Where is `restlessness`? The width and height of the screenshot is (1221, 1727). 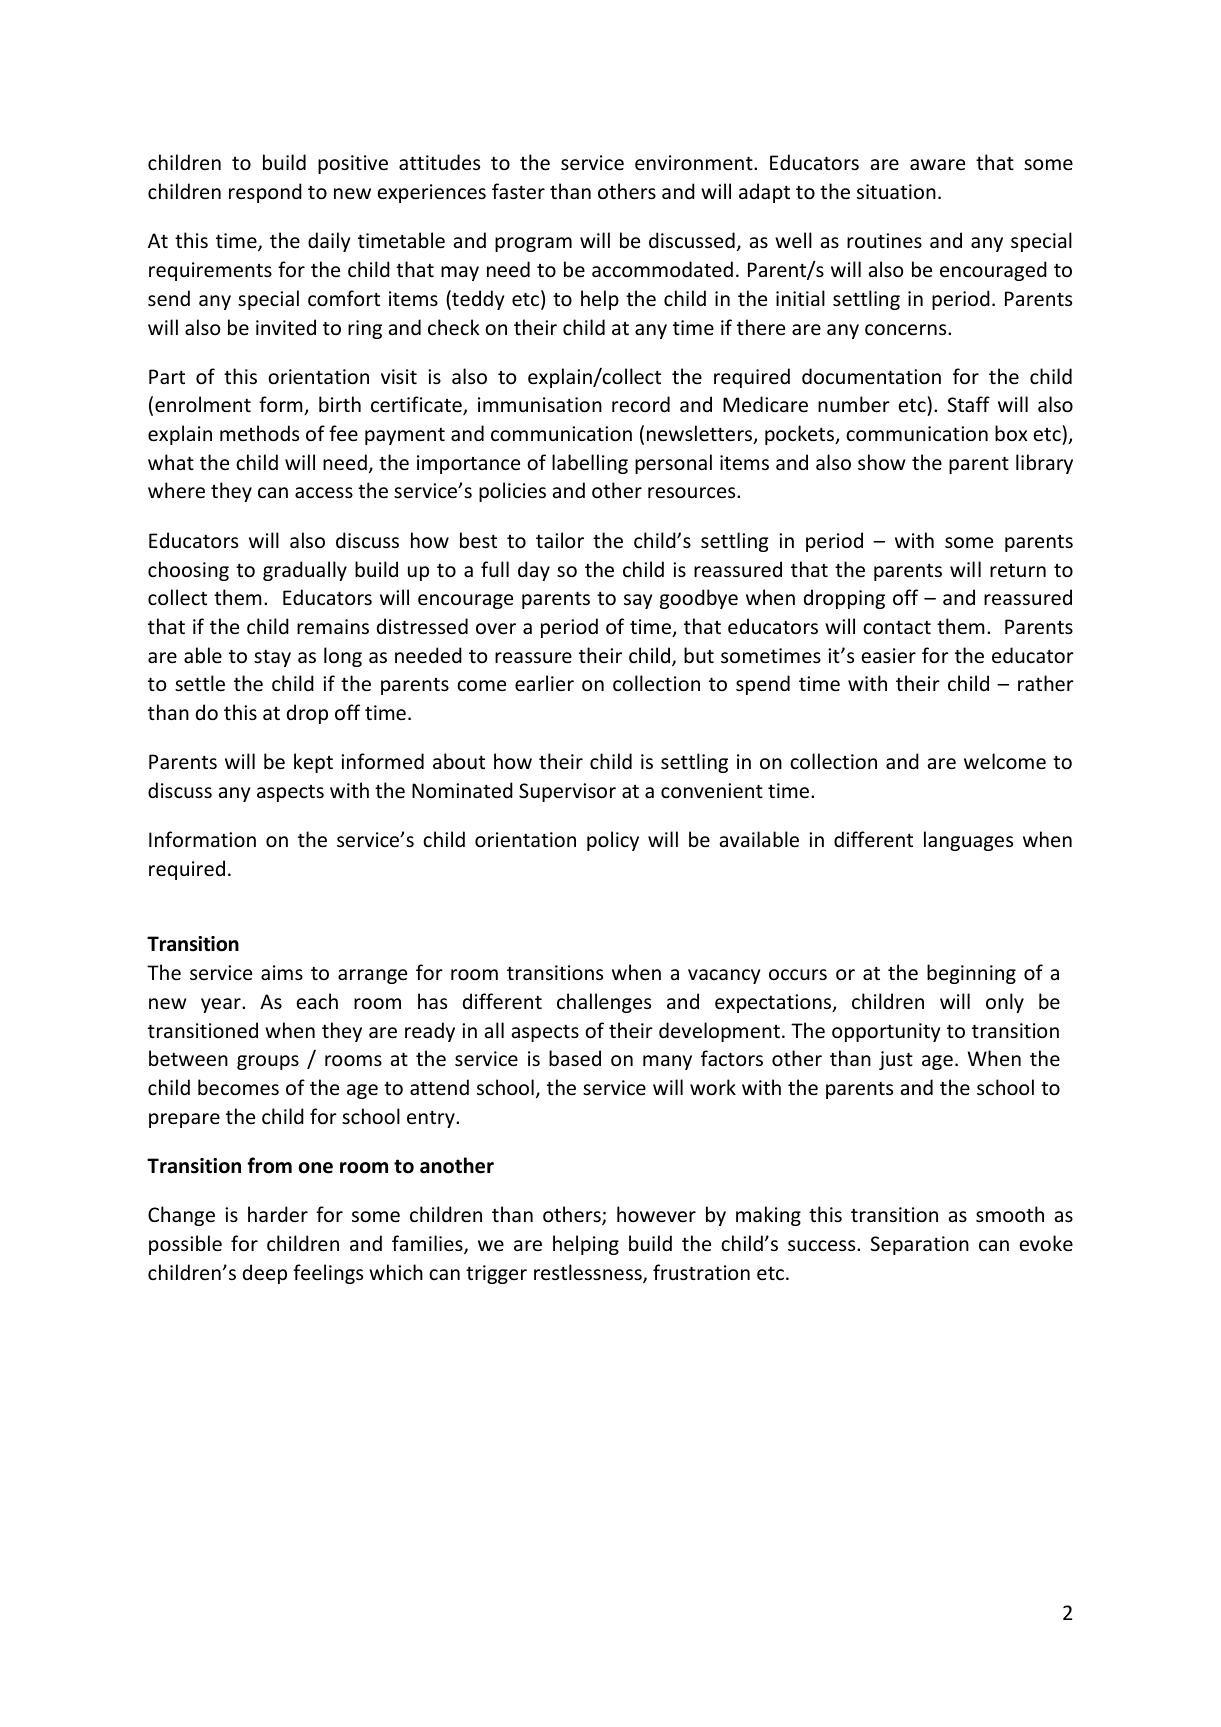 restlessness is located at coordinates (589, 1273).
